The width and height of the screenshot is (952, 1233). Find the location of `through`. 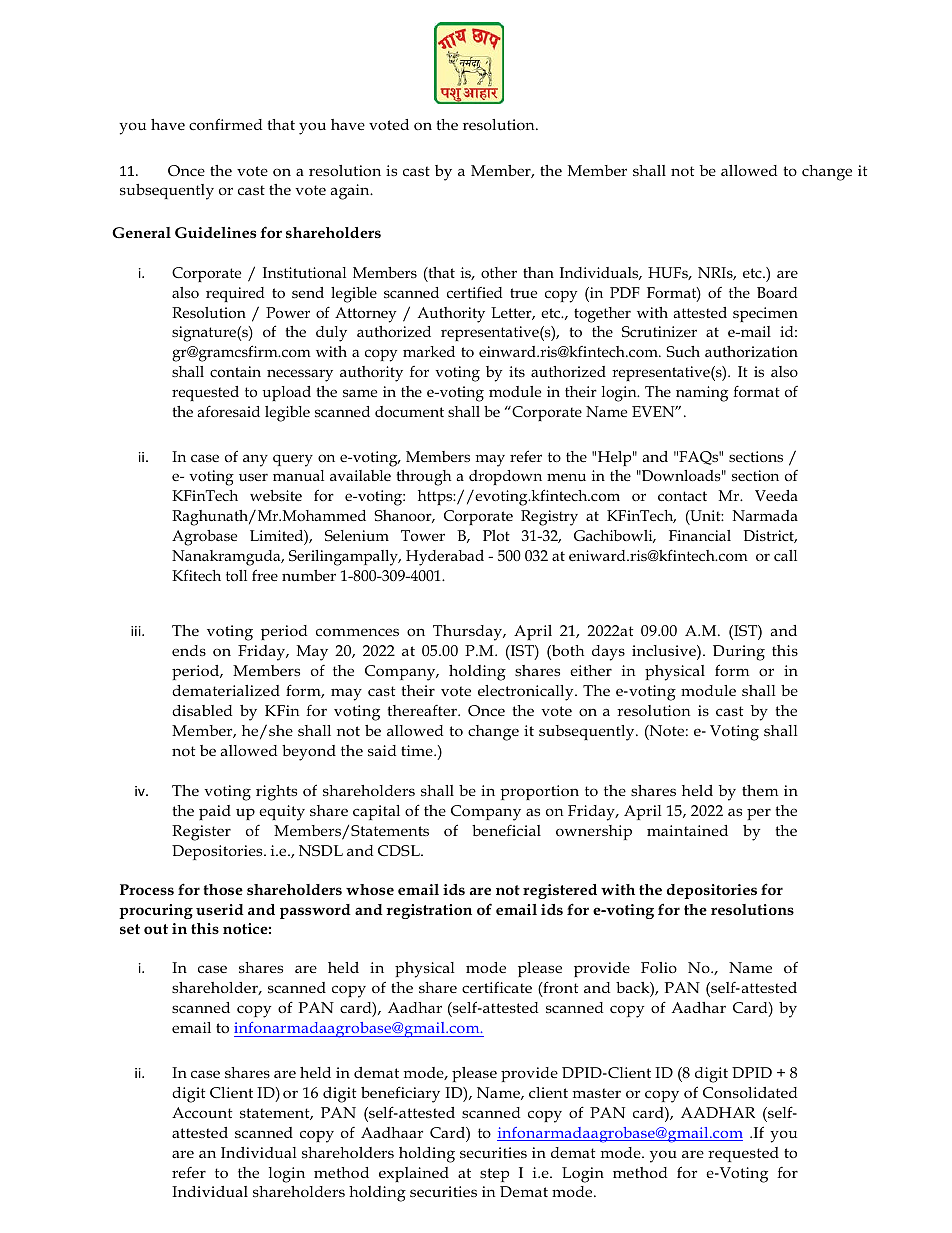

through is located at coordinates (424, 478).
